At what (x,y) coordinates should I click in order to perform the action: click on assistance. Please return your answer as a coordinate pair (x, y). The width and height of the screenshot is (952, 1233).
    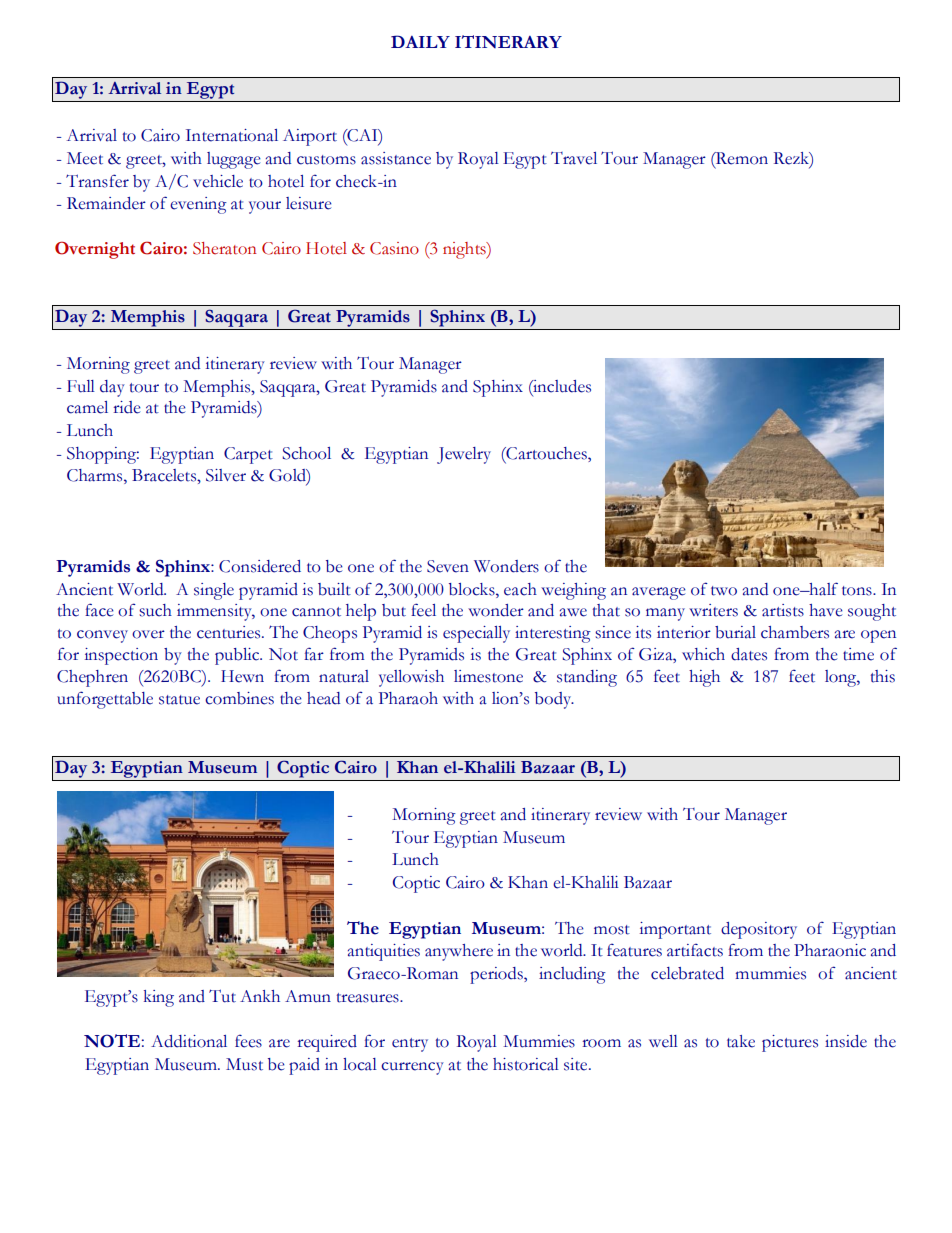
    Looking at the image, I should click on (396, 158).
